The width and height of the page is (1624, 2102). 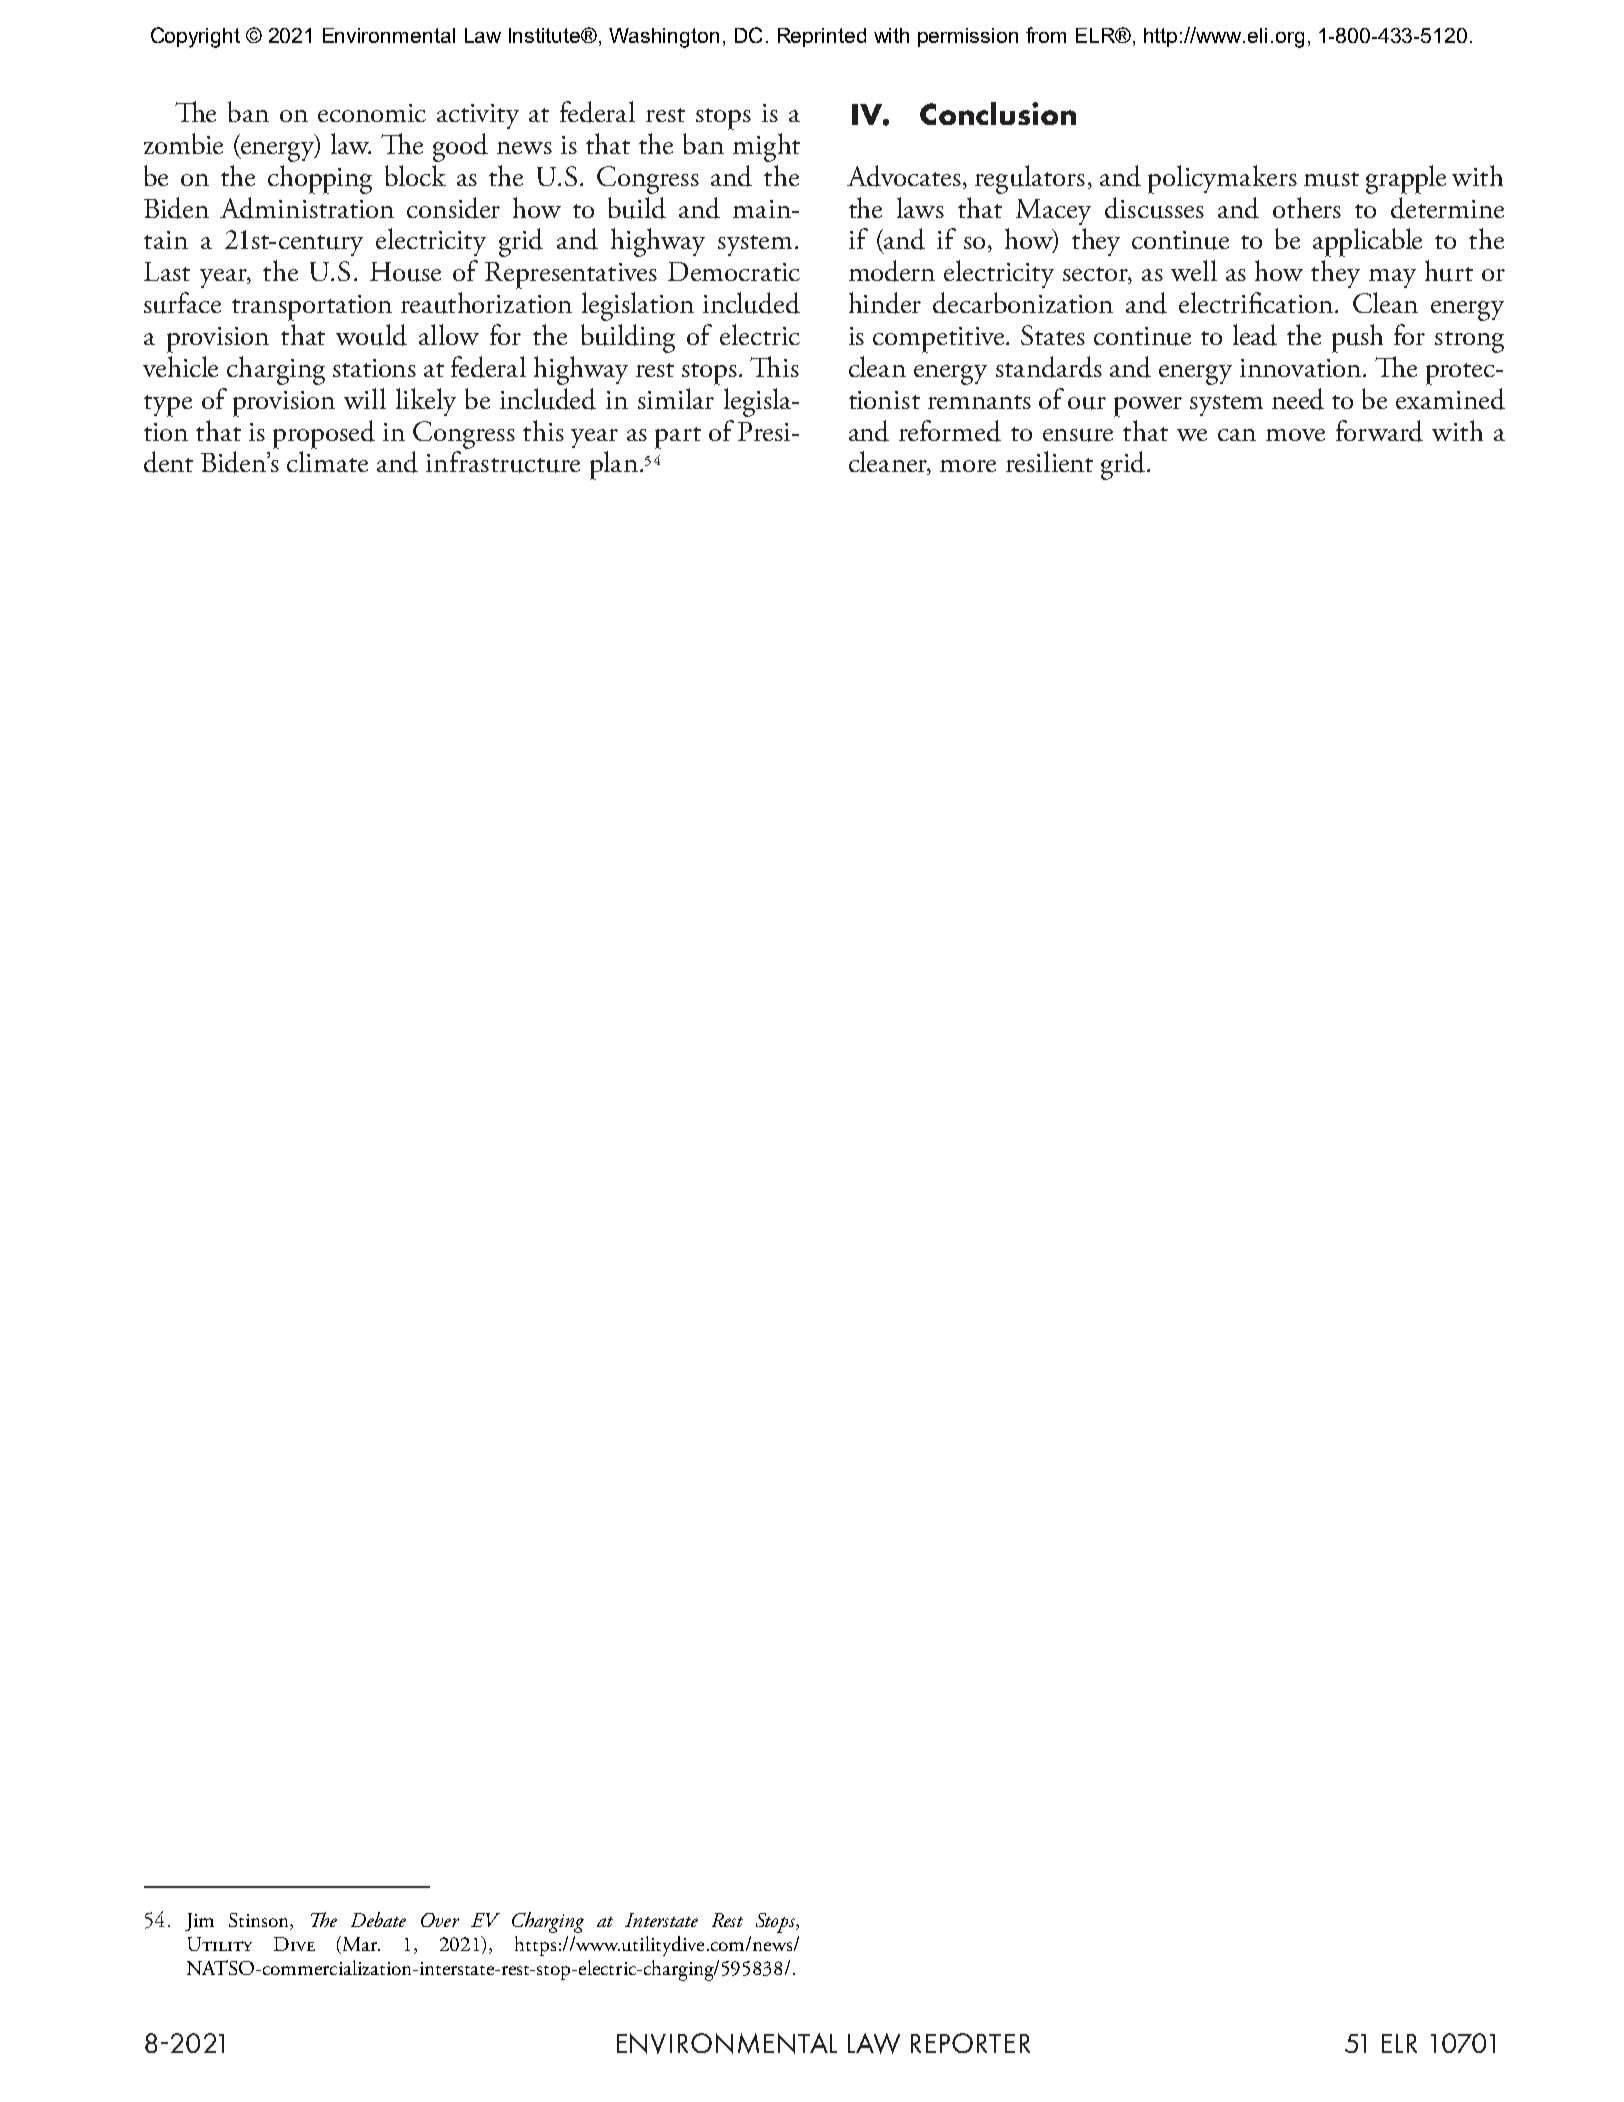 What do you see at coordinates (372, 113) in the page?
I see `economic` at bounding box center [372, 113].
